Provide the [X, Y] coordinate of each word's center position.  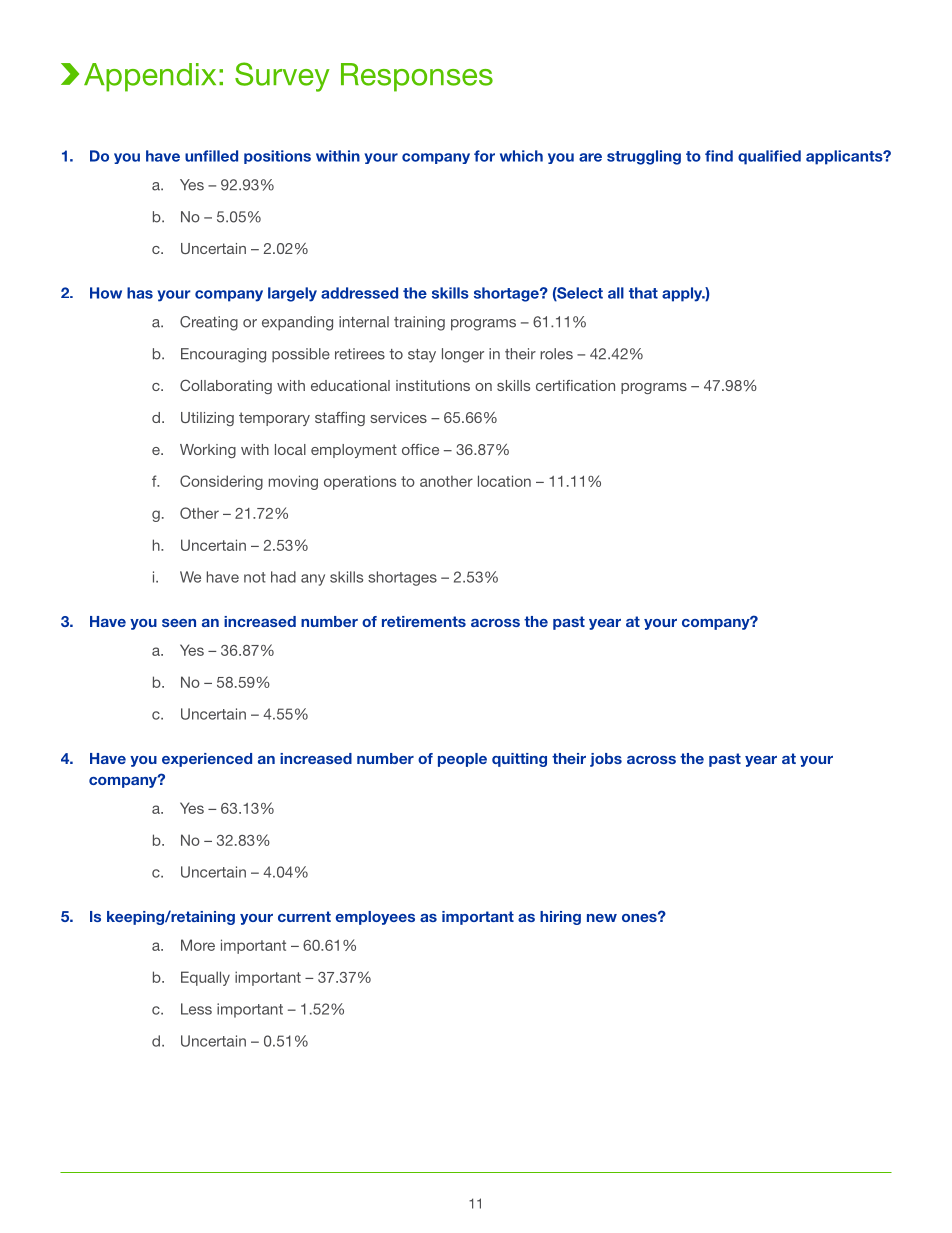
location [504, 481]
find [719, 156]
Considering [221, 482]
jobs [606, 760]
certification [575, 385]
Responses [417, 77]
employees [375, 918]
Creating [209, 323]
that [643, 293]
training [419, 323]
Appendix [150, 77]
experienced [207, 760]
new [602, 918]
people [462, 760]
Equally [205, 978]
